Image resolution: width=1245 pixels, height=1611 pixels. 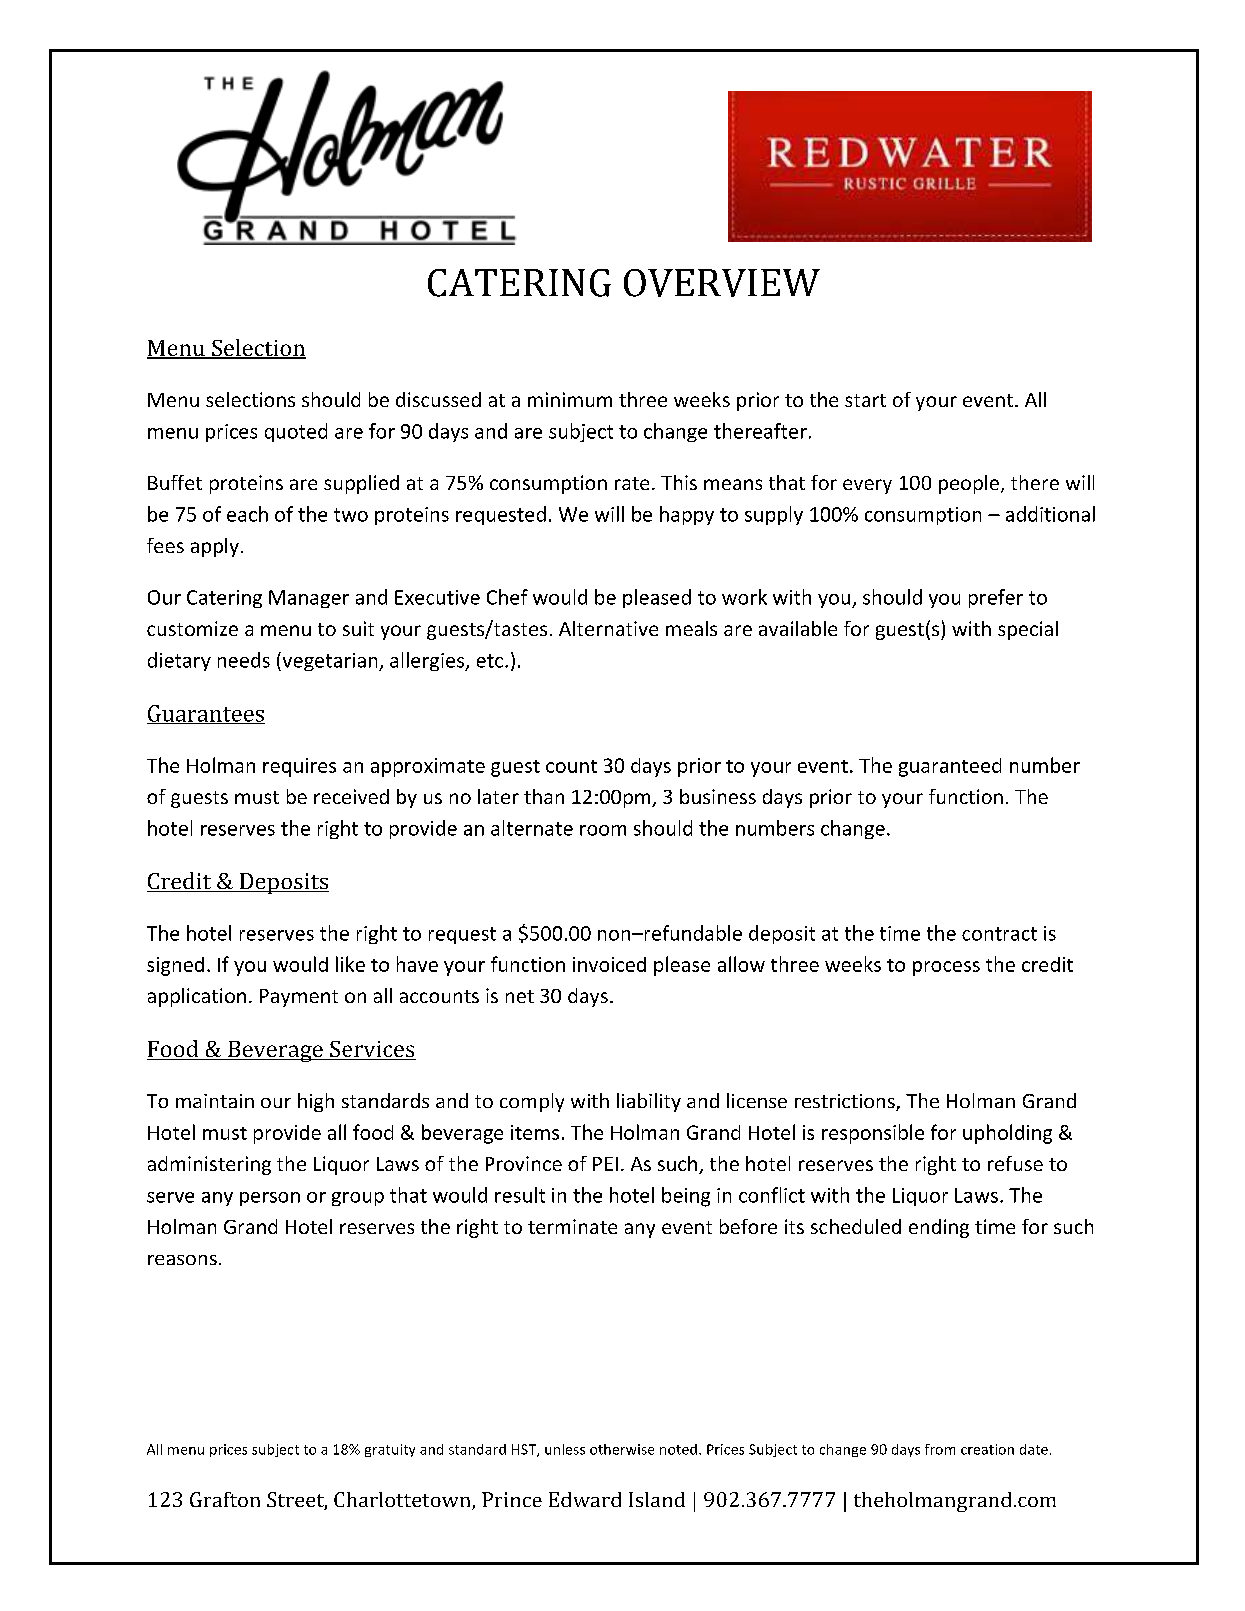 I want to click on prefer, so click(x=996, y=598).
